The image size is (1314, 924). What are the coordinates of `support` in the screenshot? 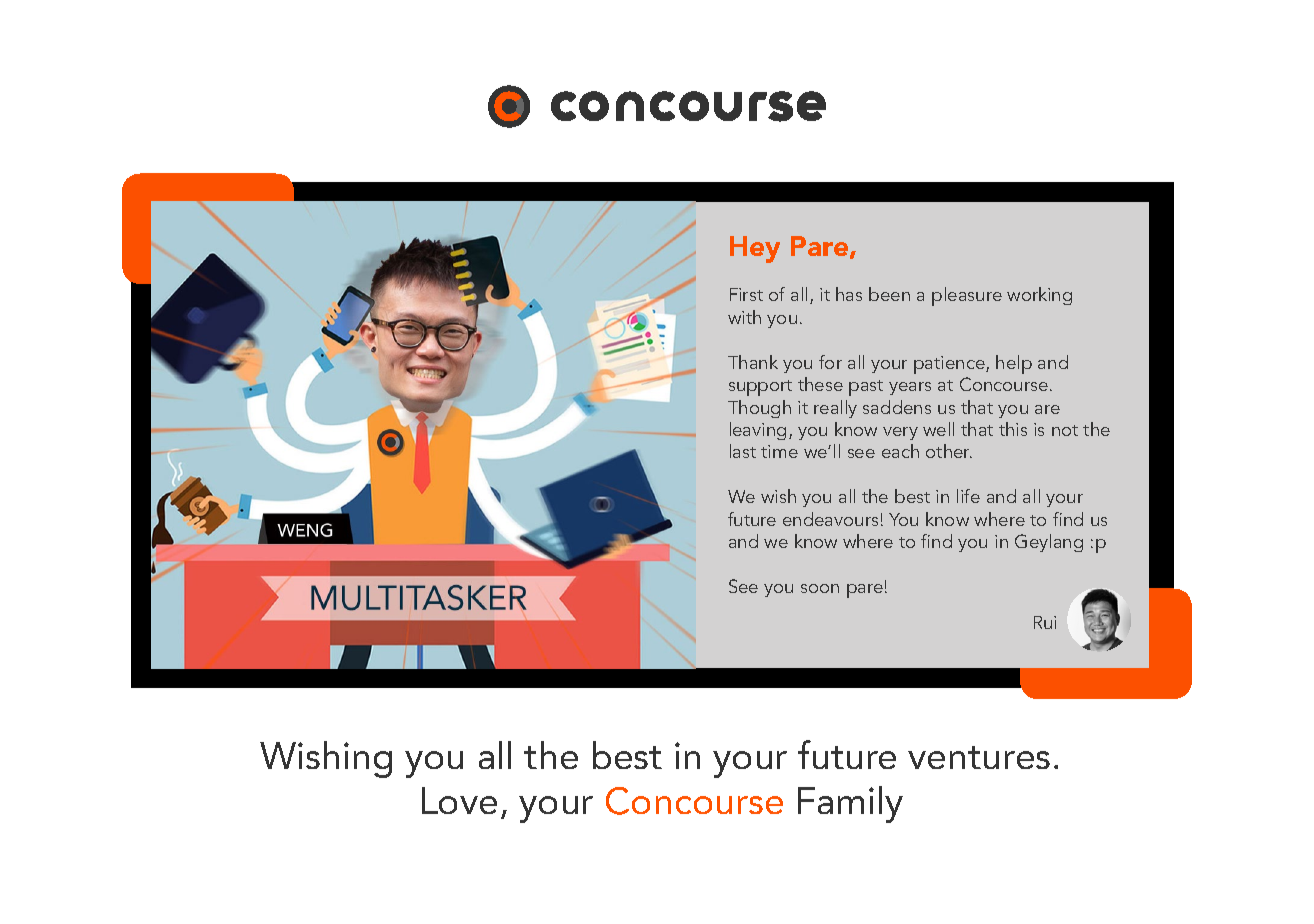 It's located at (760, 388).
